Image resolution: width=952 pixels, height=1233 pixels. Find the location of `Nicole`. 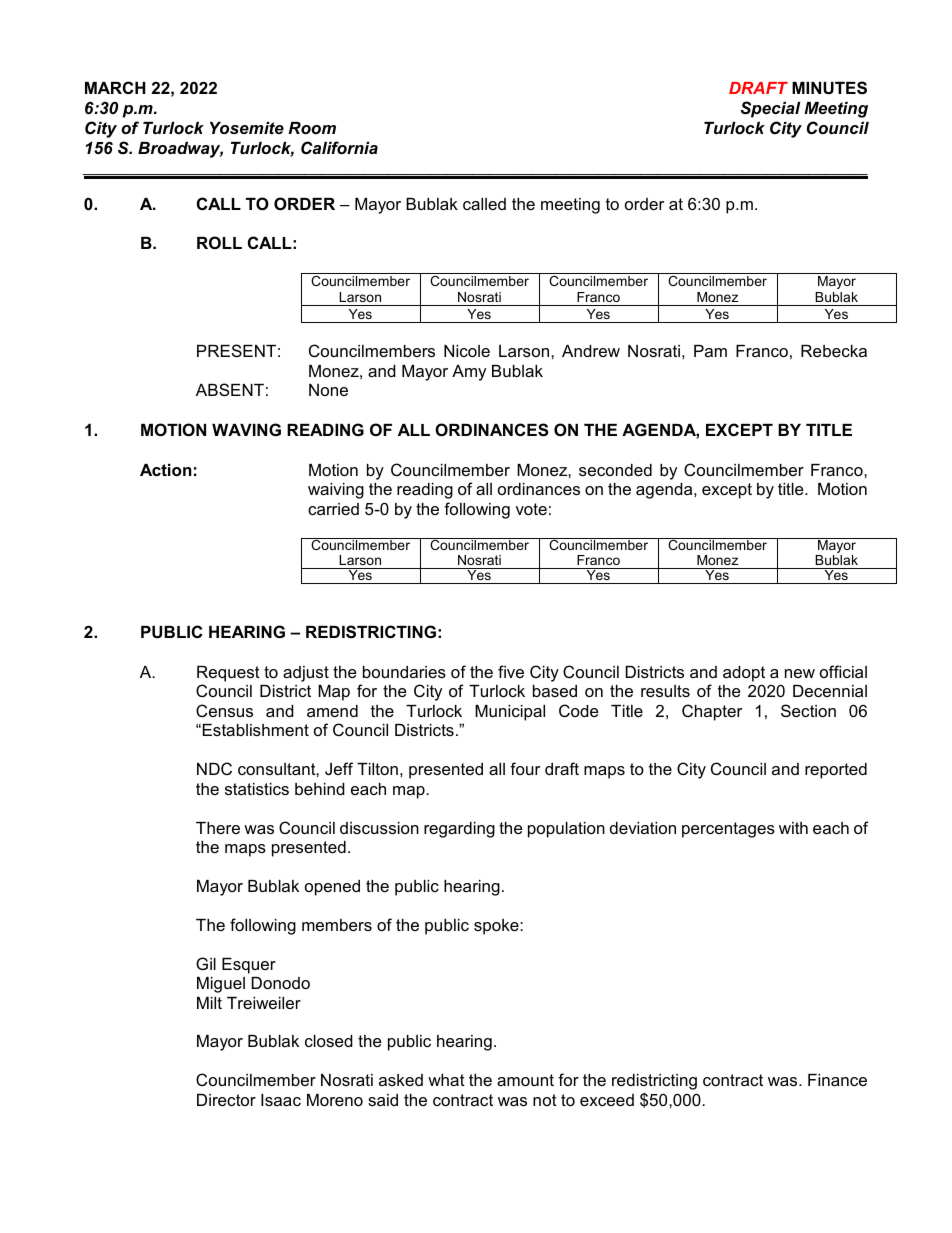

Nicole is located at coordinates (467, 351).
